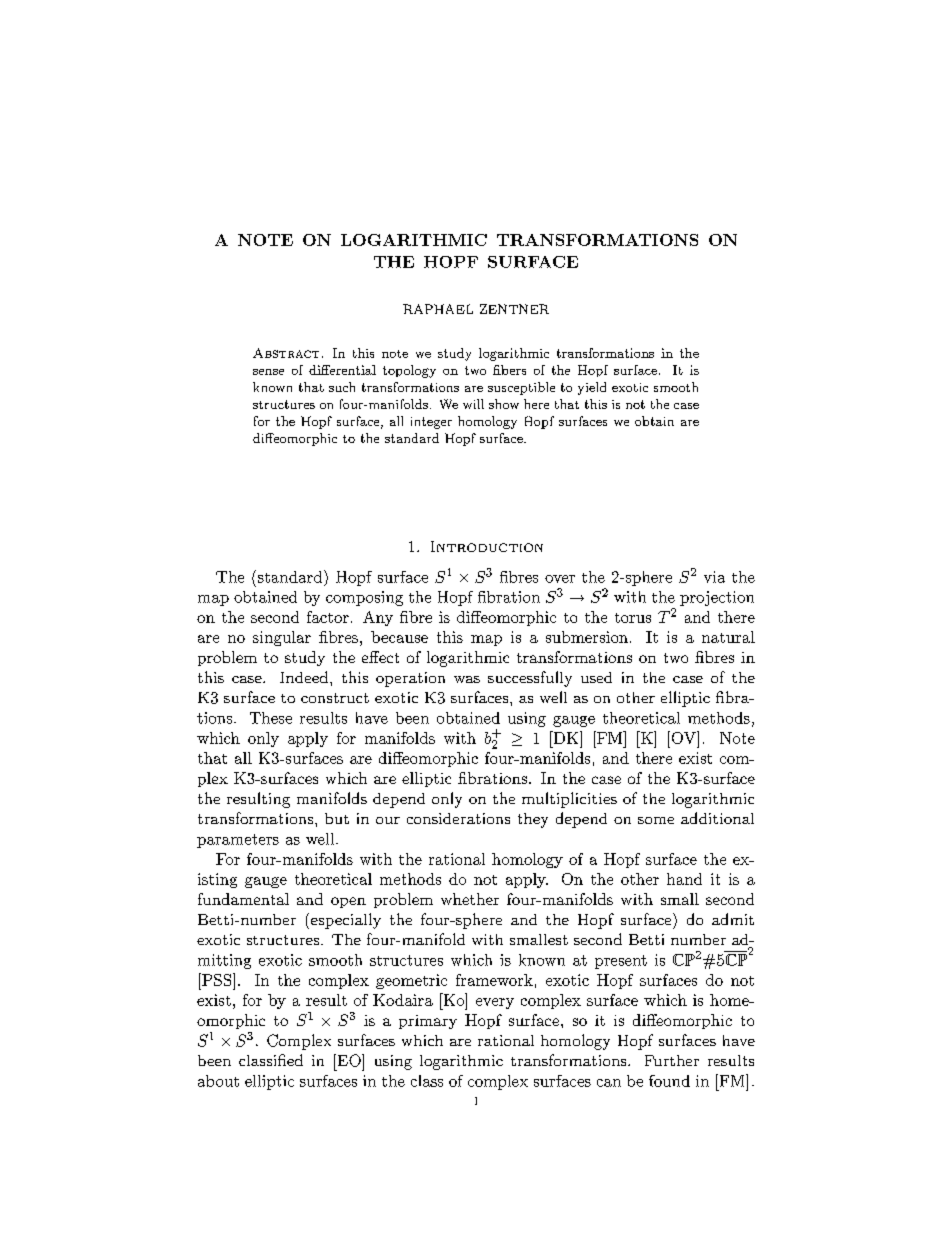 The image size is (952, 1233). Describe the element at coordinates (592, 388) in the document. I see `yield` at that location.
